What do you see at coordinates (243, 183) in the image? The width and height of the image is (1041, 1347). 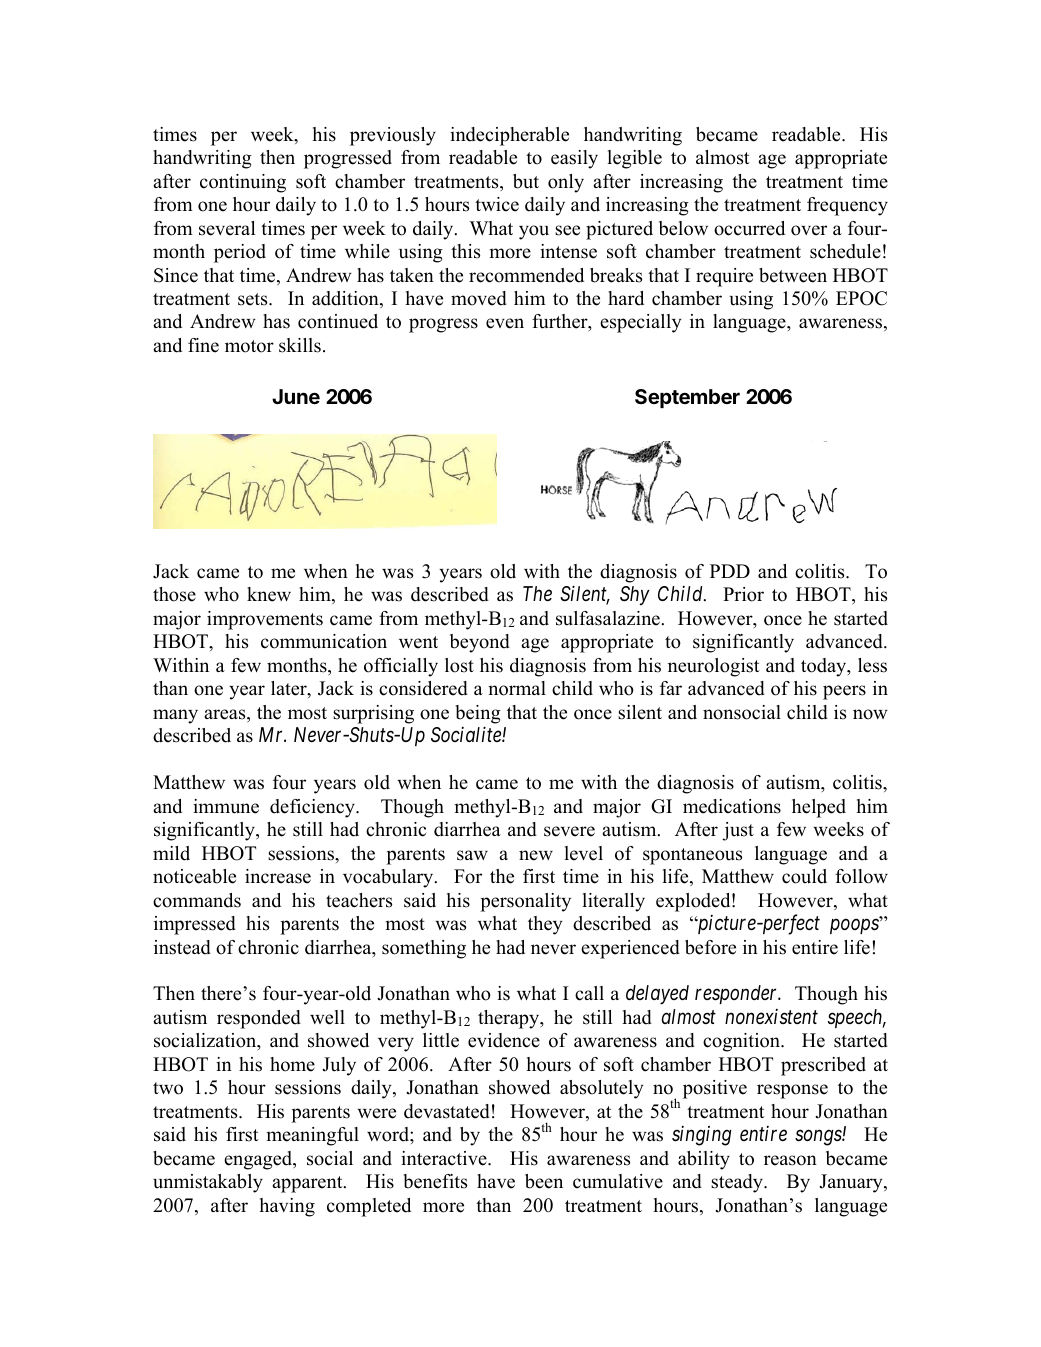 I see `continuing` at bounding box center [243, 183].
